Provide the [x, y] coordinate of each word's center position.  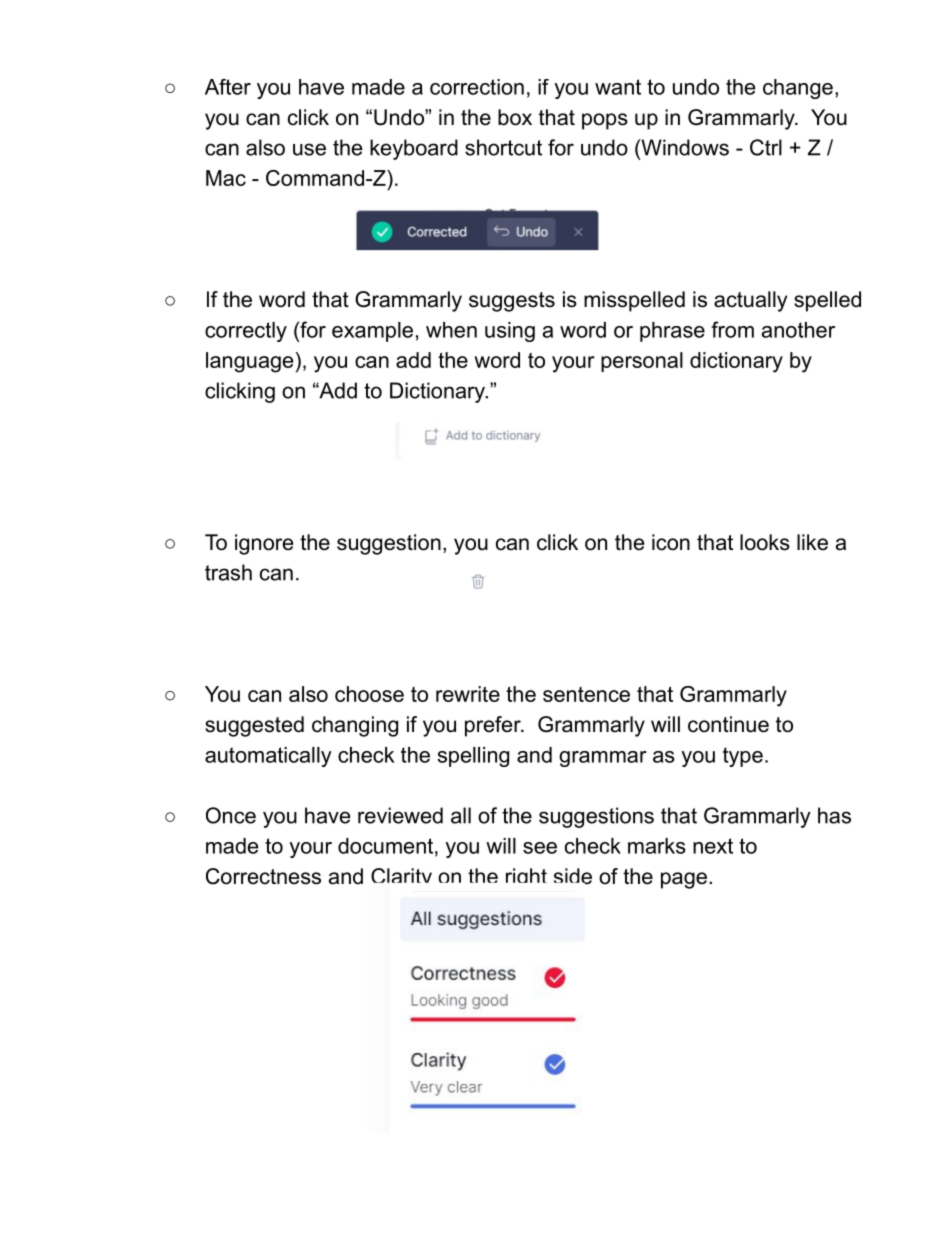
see [540, 848]
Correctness [263, 876]
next [713, 846]
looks [765, 542]
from [732, 329]
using [510, 332]
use [309, 149]
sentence [586, 694]
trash [228, 572]
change [798, 89]
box [515, 117]
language [249, 362]
